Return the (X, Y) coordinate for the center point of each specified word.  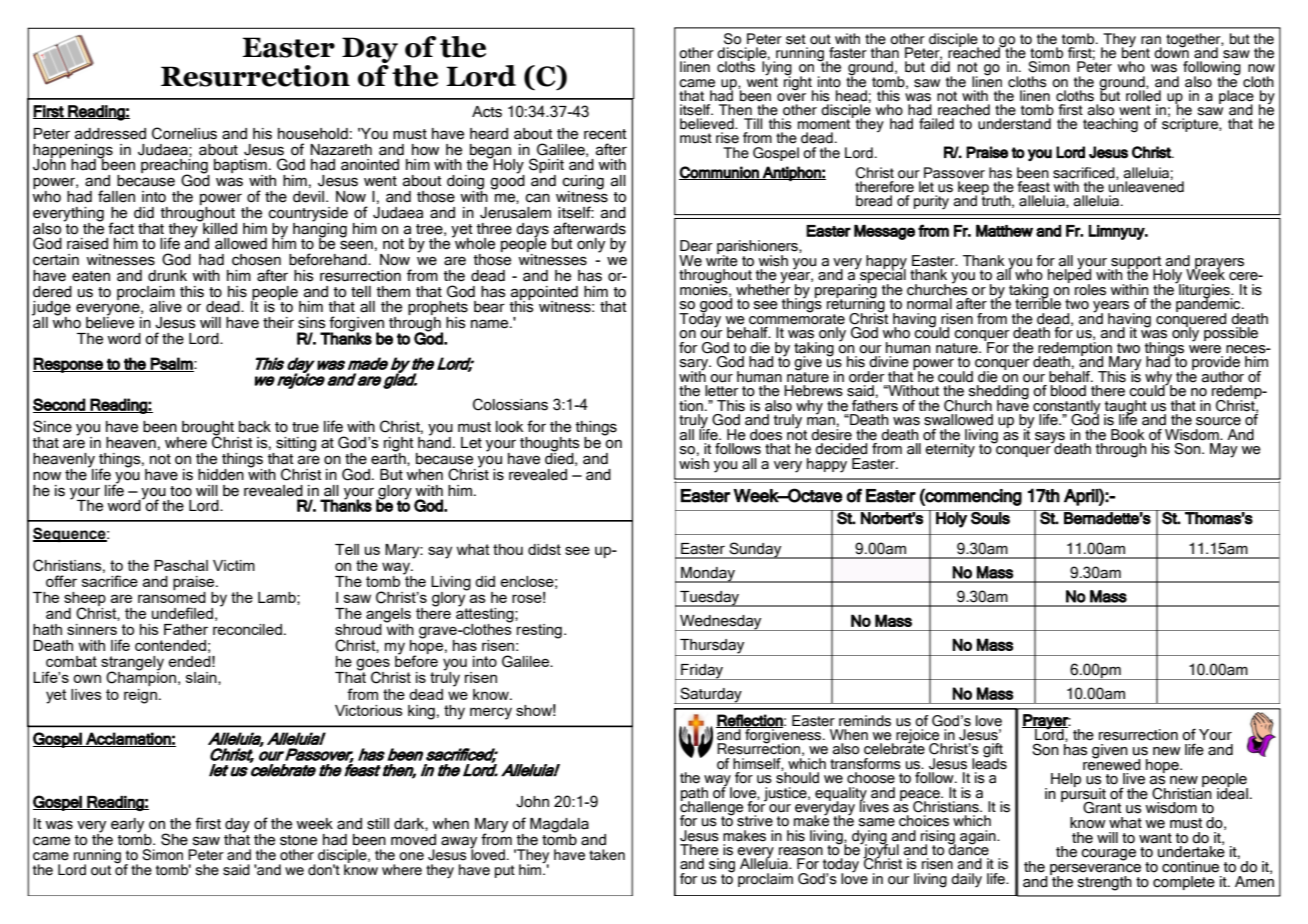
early (128, 826)
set (796, 39)
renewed (1112, 763)
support (1135, 263)
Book (1128, 435)
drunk (167, 276)
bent (1136, 52)
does (766, 435)
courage (1108, 855)
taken (607, 855)
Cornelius (184, 133)
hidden (221, 475)
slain (202, 678)
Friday (702, 672)
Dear (696, 246)
